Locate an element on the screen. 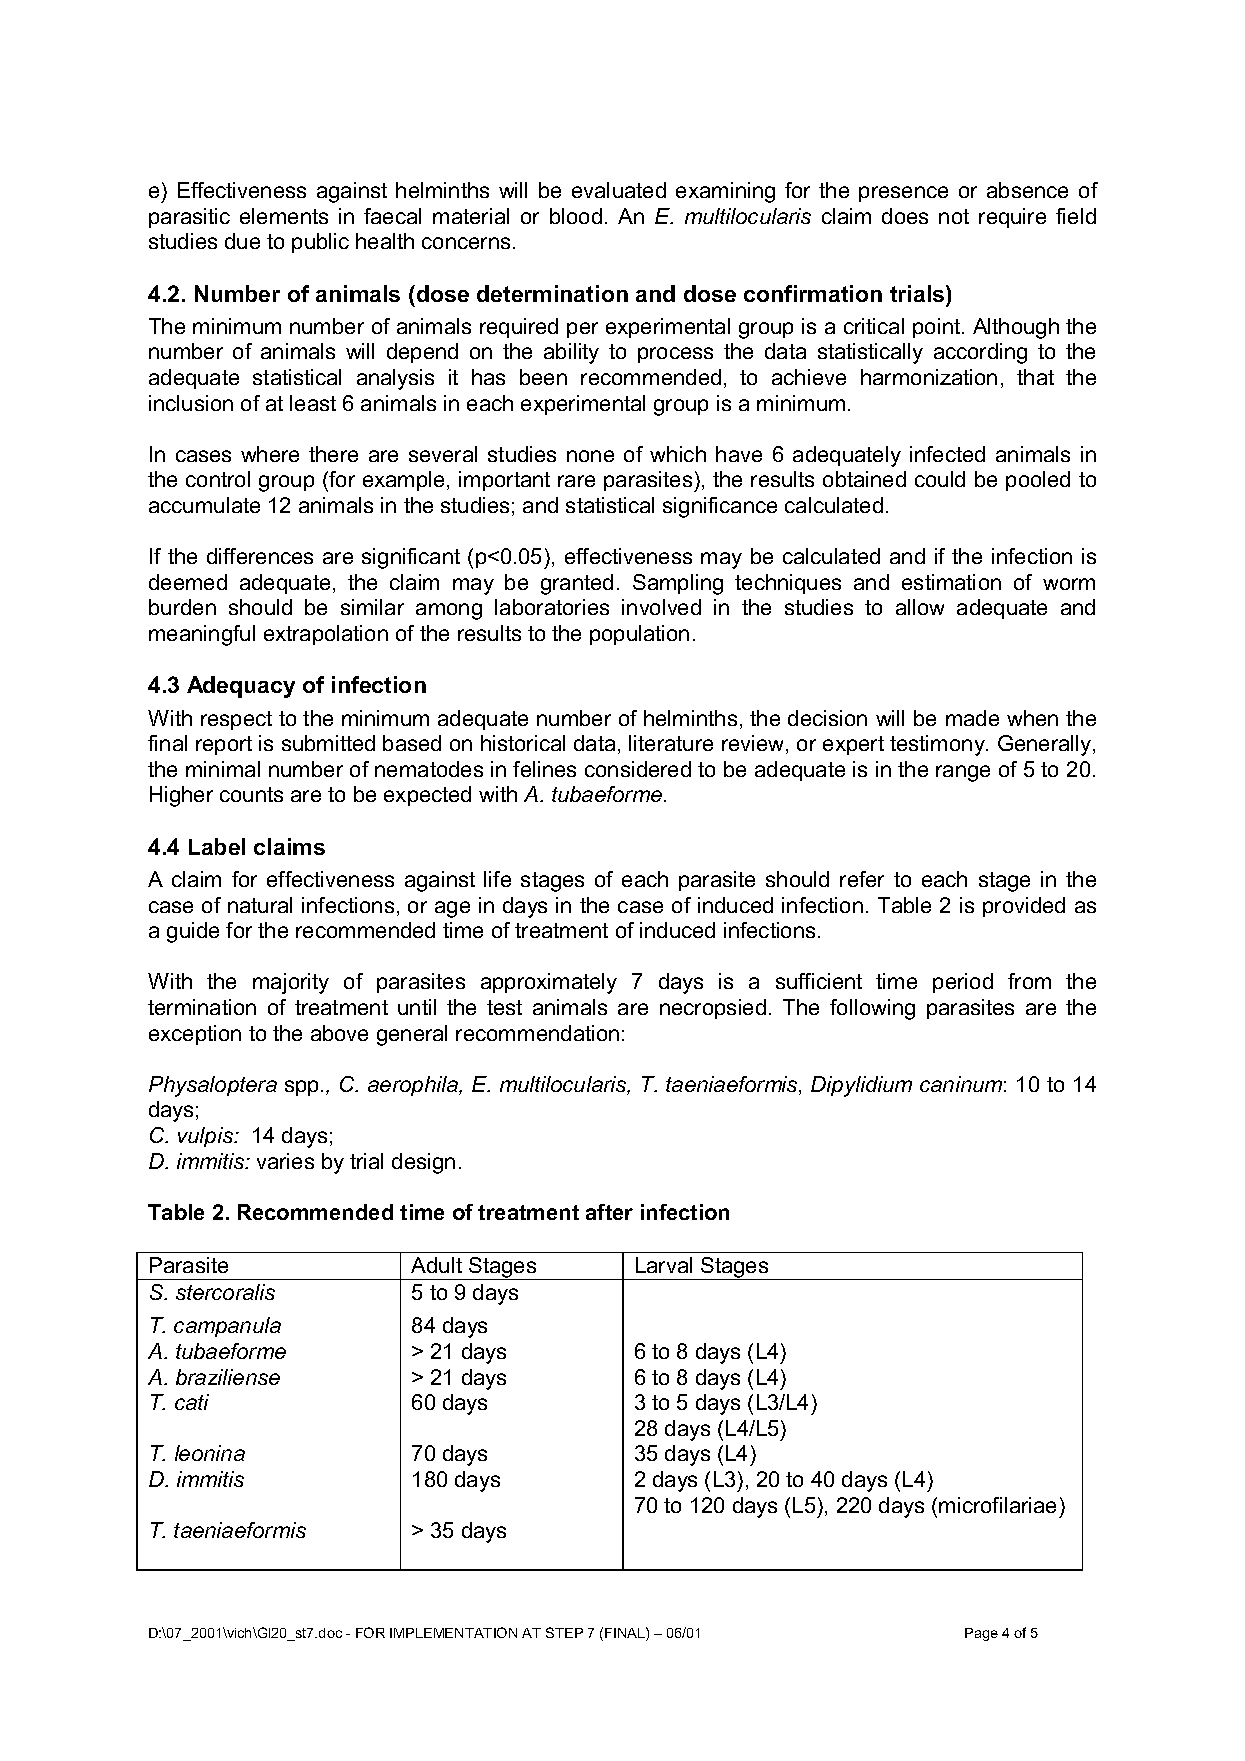  where is located at coordinates (270, 454).
